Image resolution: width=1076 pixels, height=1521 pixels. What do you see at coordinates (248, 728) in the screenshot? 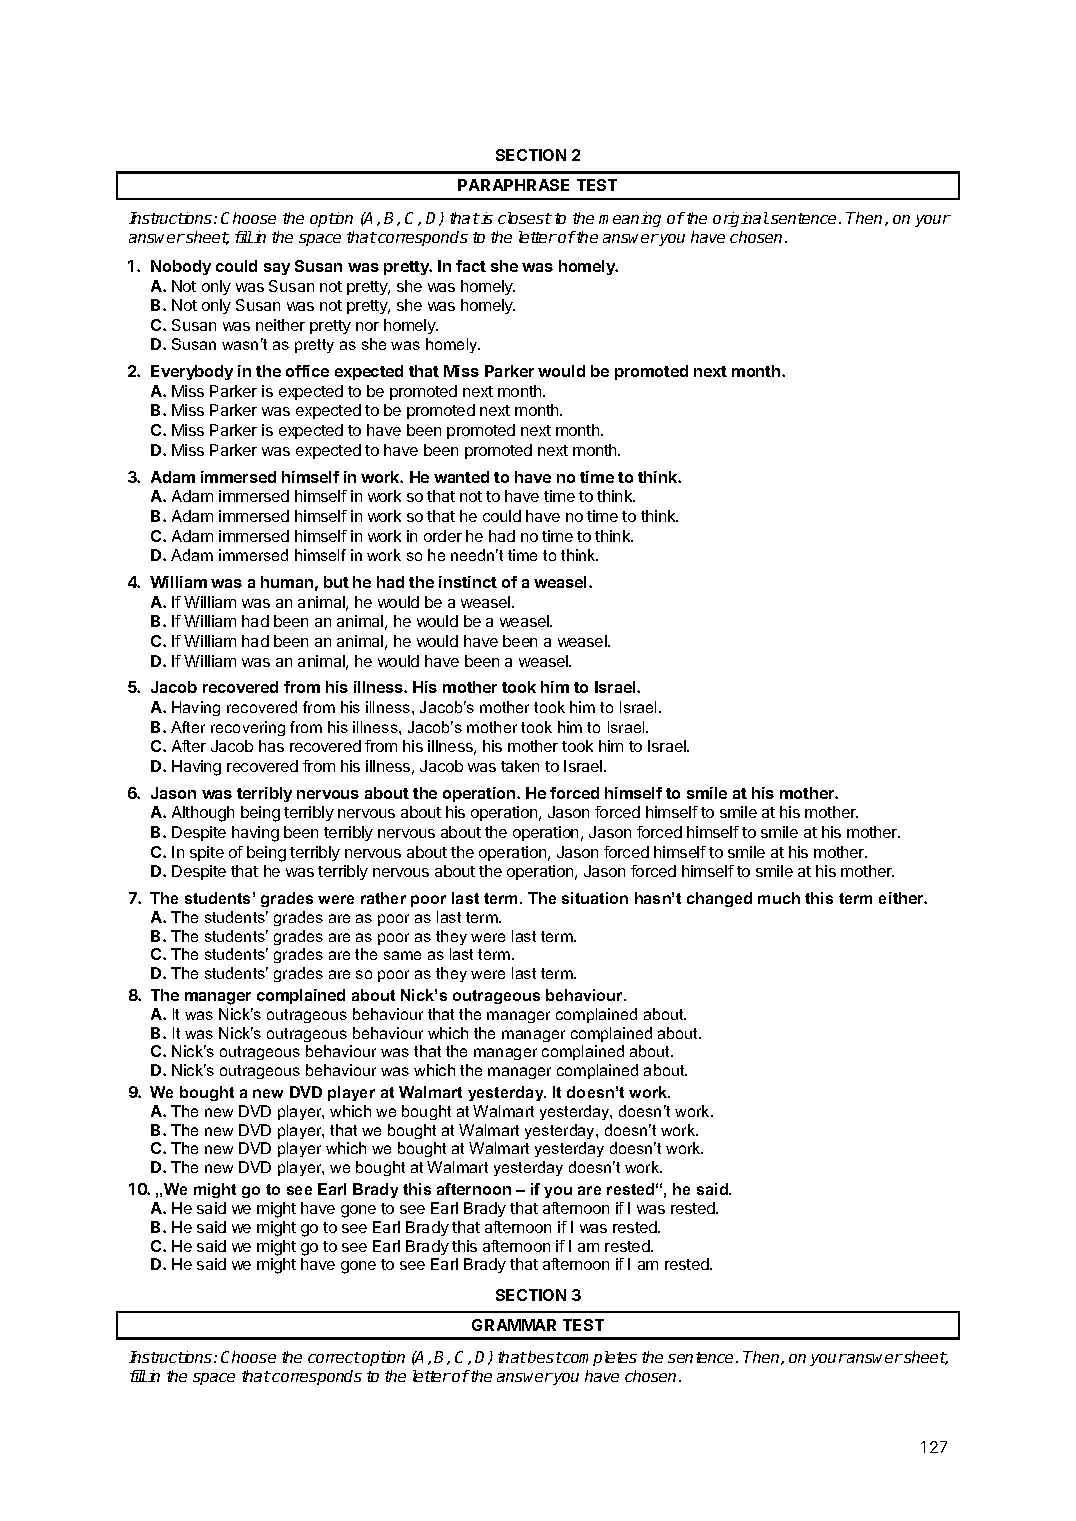
I see `recovering` at bounding box center [248, 728].
